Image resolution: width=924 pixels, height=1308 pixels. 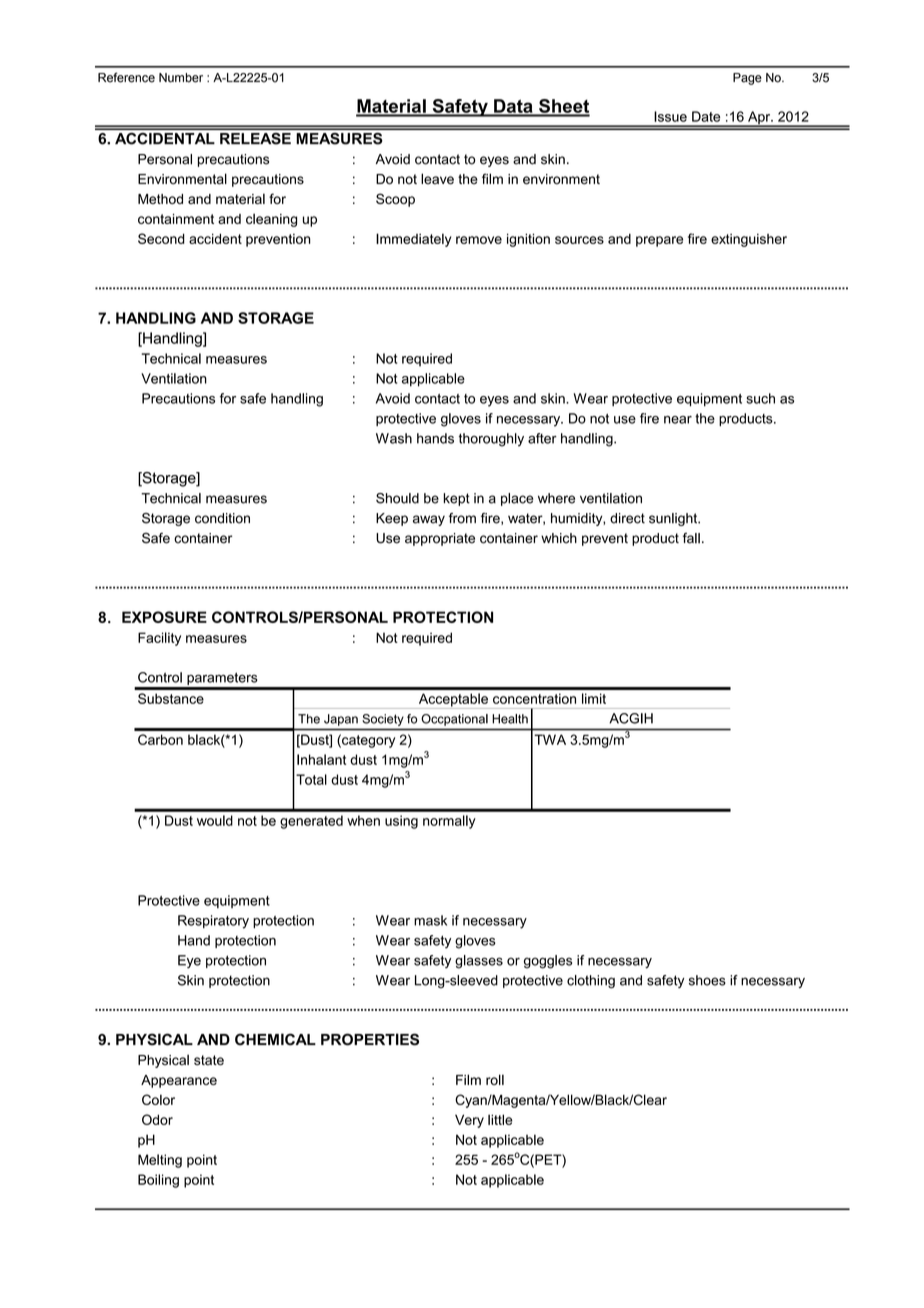 What do you see at coordinates (181, 78) in the screenshot?
I see `Number` at bounding box center [181, 78].
